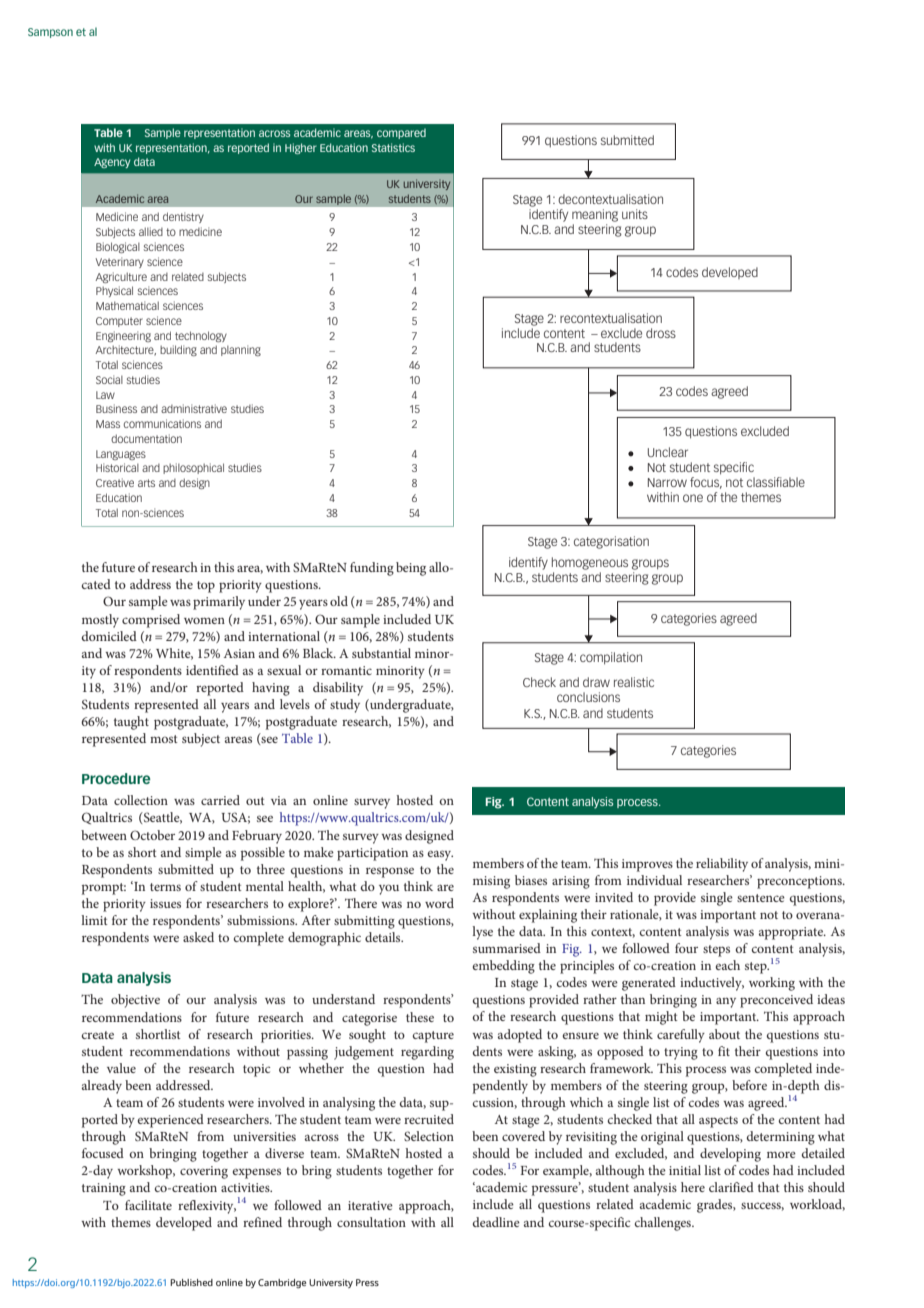 The height and width of the page is (1308, 924). I want to click on facilitate, so click(148, 1205).
